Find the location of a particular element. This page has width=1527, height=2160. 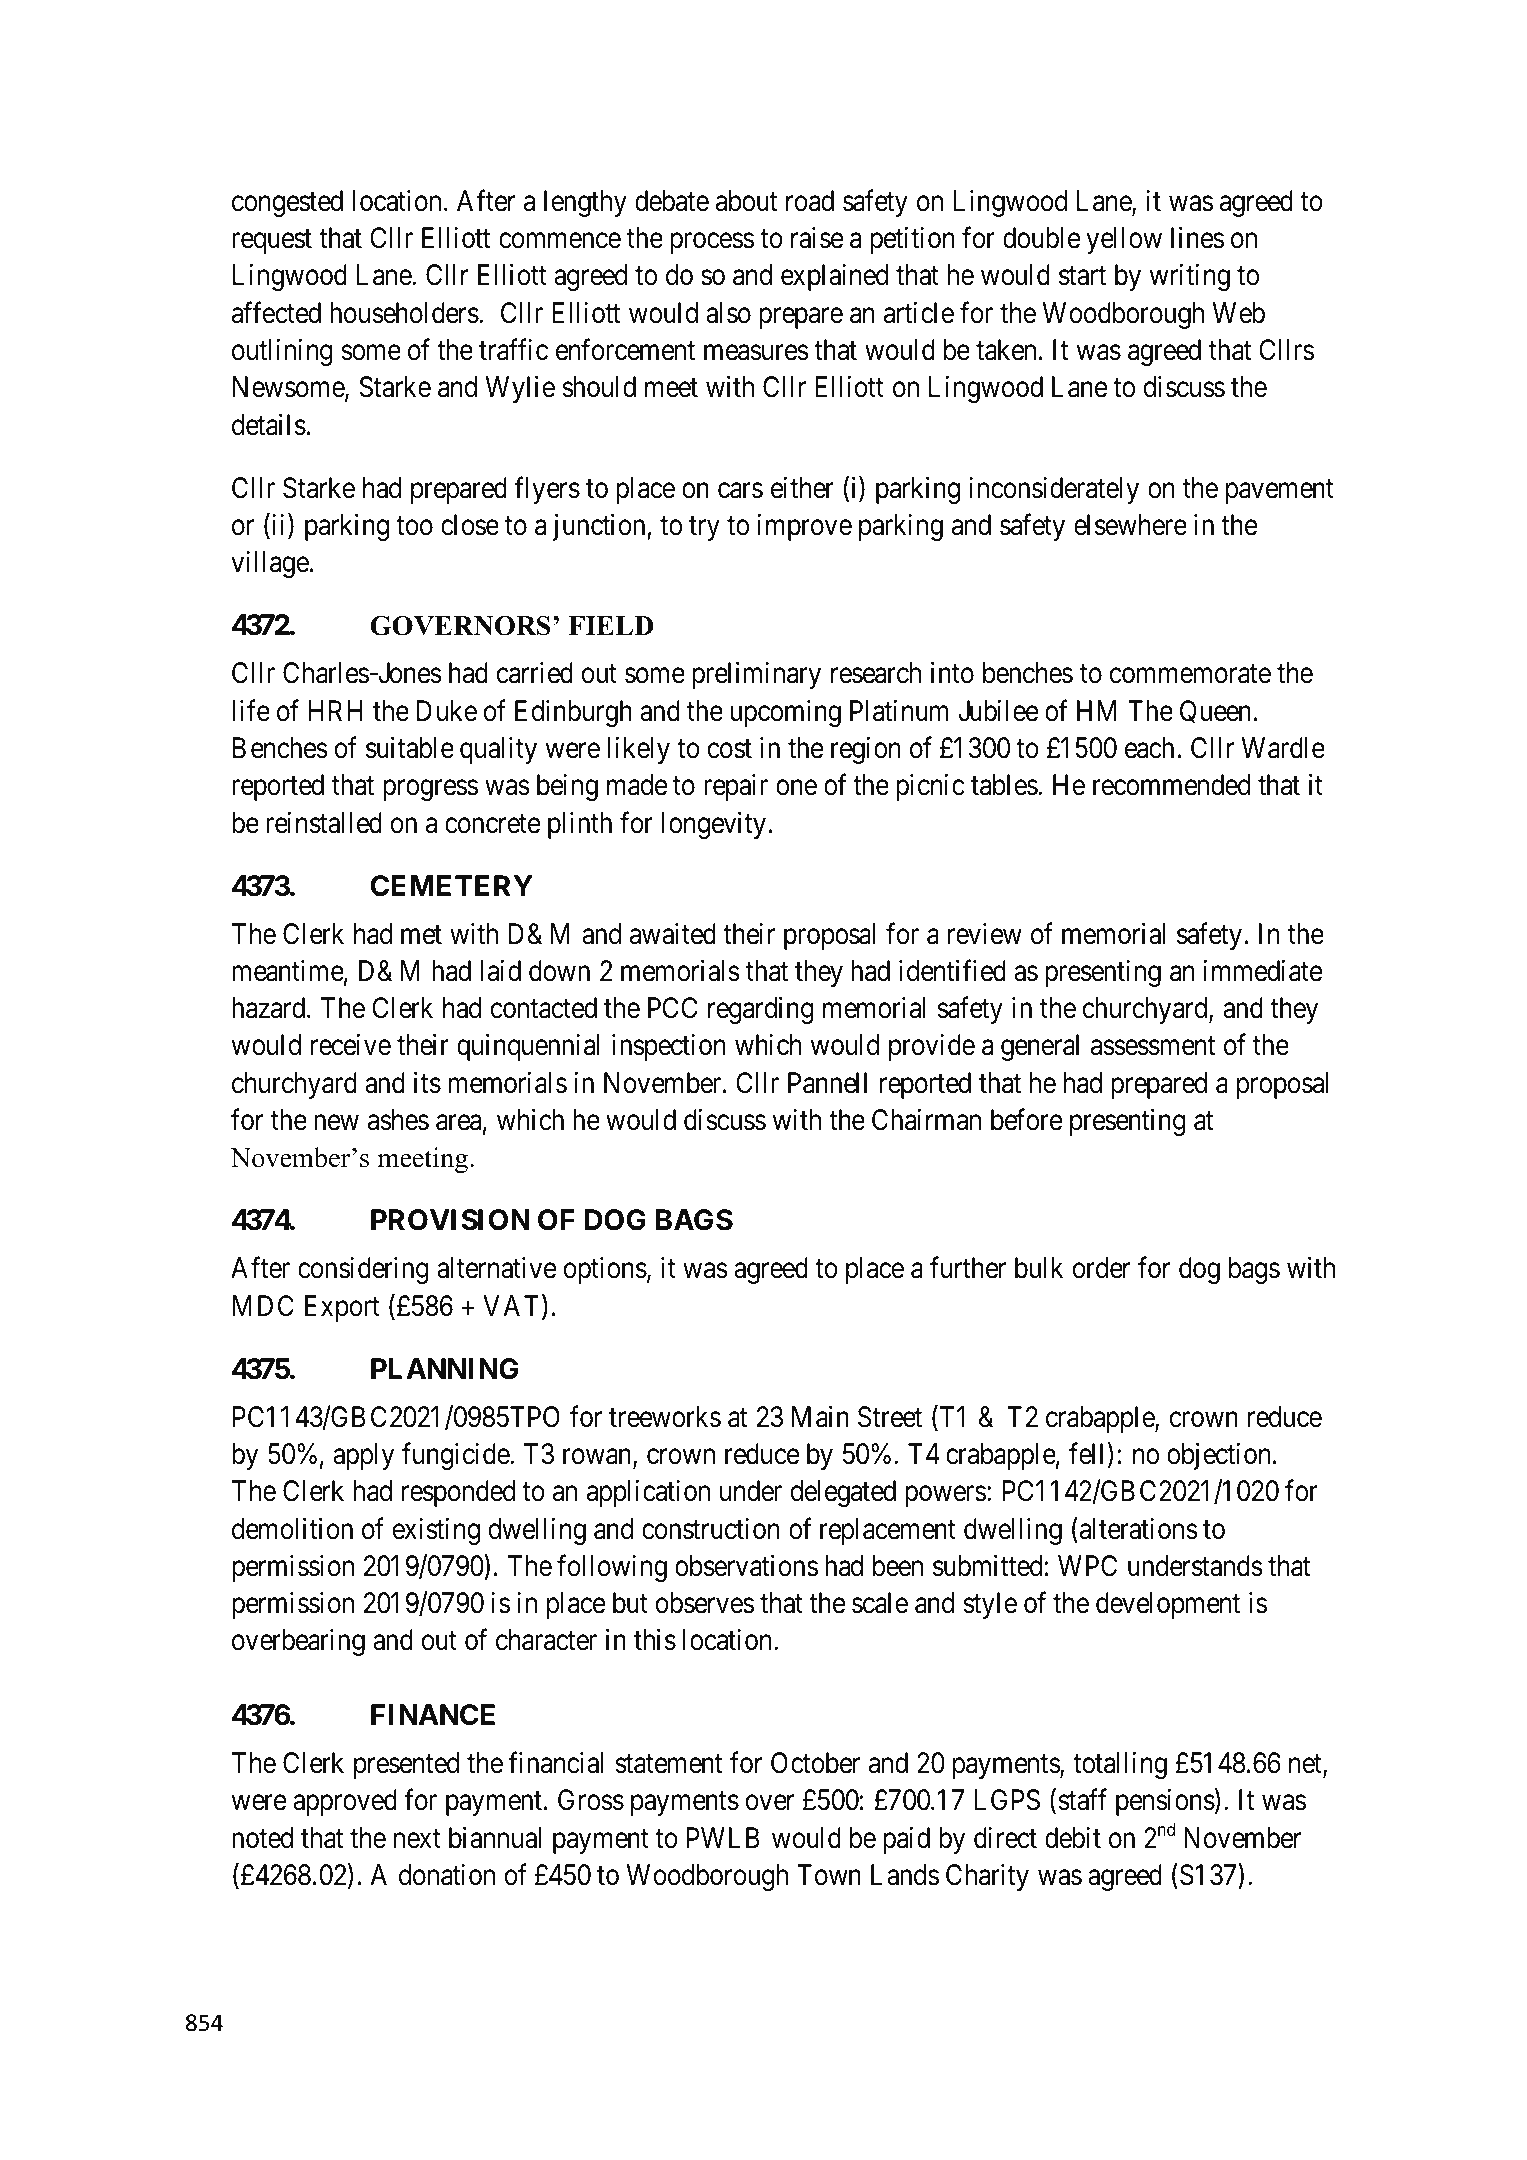

raise is located at coordinates (817, 238).
